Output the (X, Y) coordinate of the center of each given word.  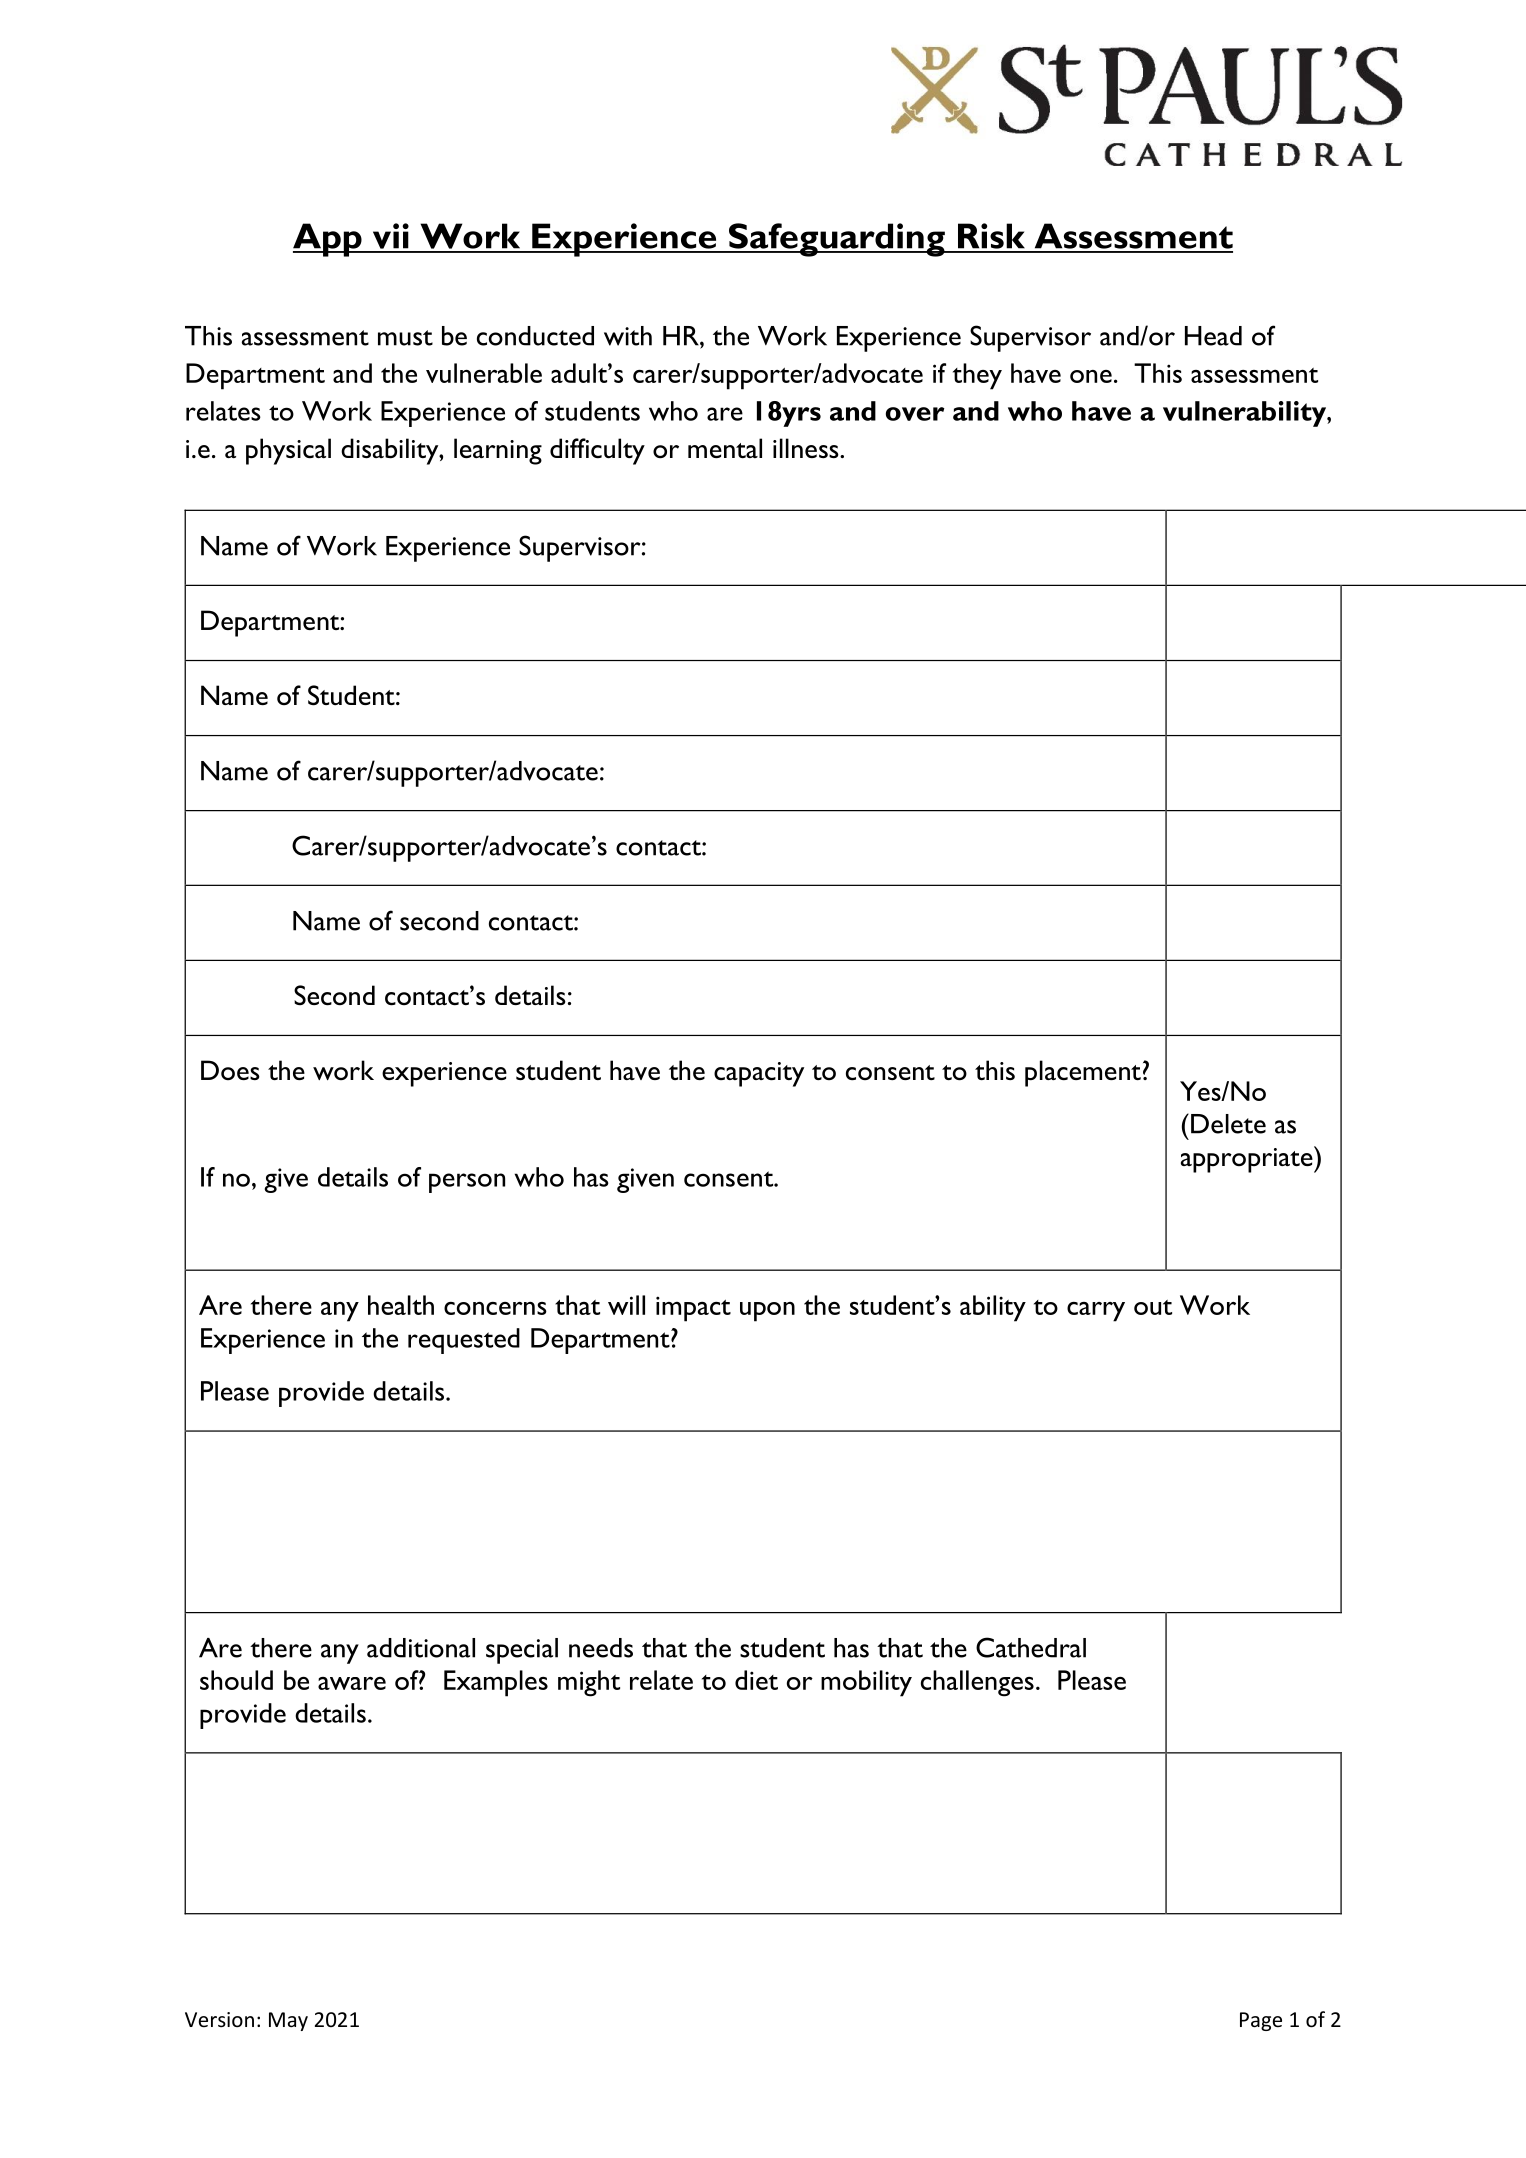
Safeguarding (837, 240)
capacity (759, 1074)
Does (230, 1070)
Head (1213, 336)
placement (1083, 1073)
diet (756, 1680)
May (288, 2021)
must (405, 338)
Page (1261, 2021)
